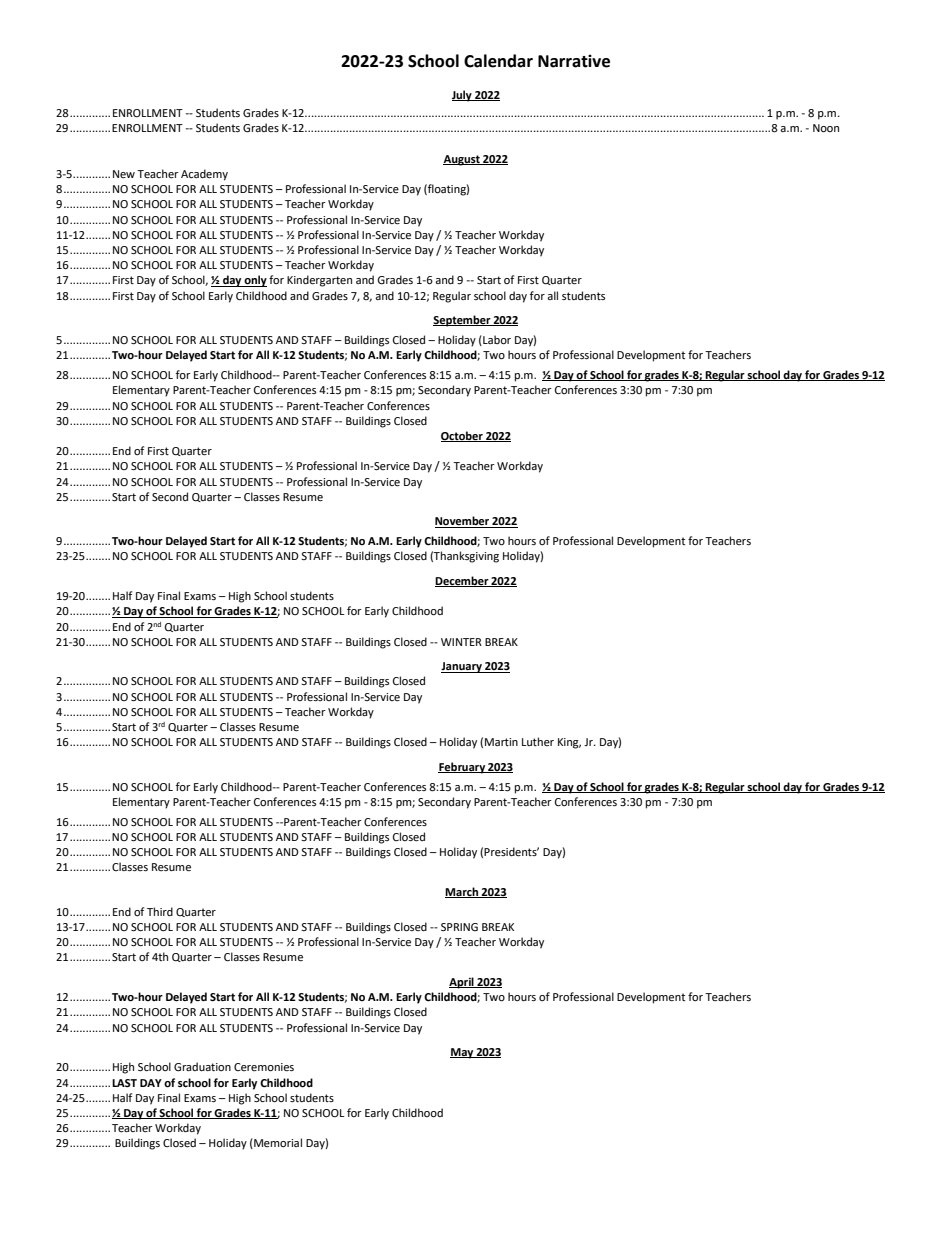 Image resolution: width=952 pixels, height=1233 pixels. I want to click on March, so click(462, 892).
